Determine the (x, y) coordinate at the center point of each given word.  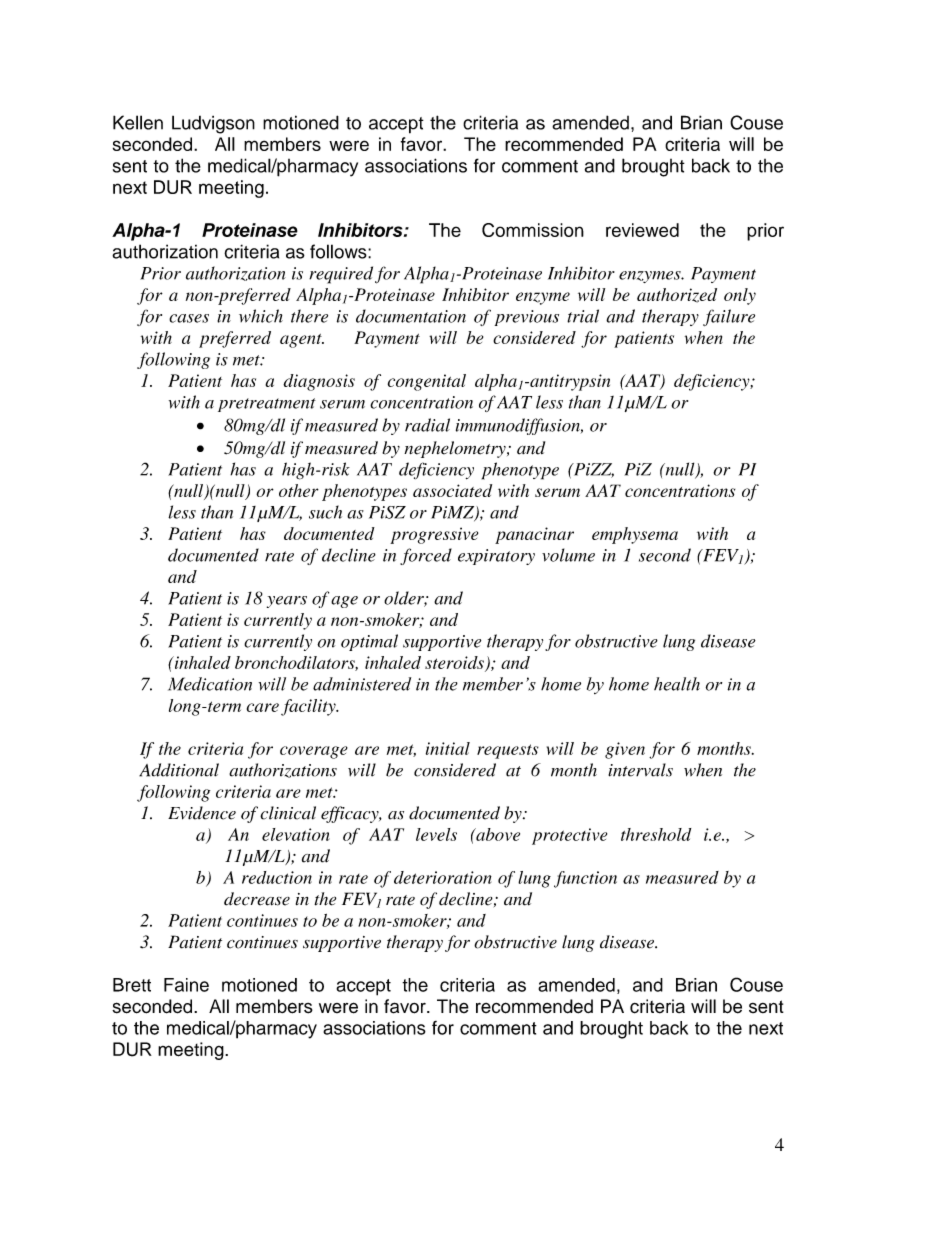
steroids (455, 663)
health (677, 684)
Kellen (138, 122)
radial (427, 425)
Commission (533, 230)
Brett (132, 985)
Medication (210, 684)
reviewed (642, 230)
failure (729, 317)
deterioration (443, 877)
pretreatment (267, 405)
